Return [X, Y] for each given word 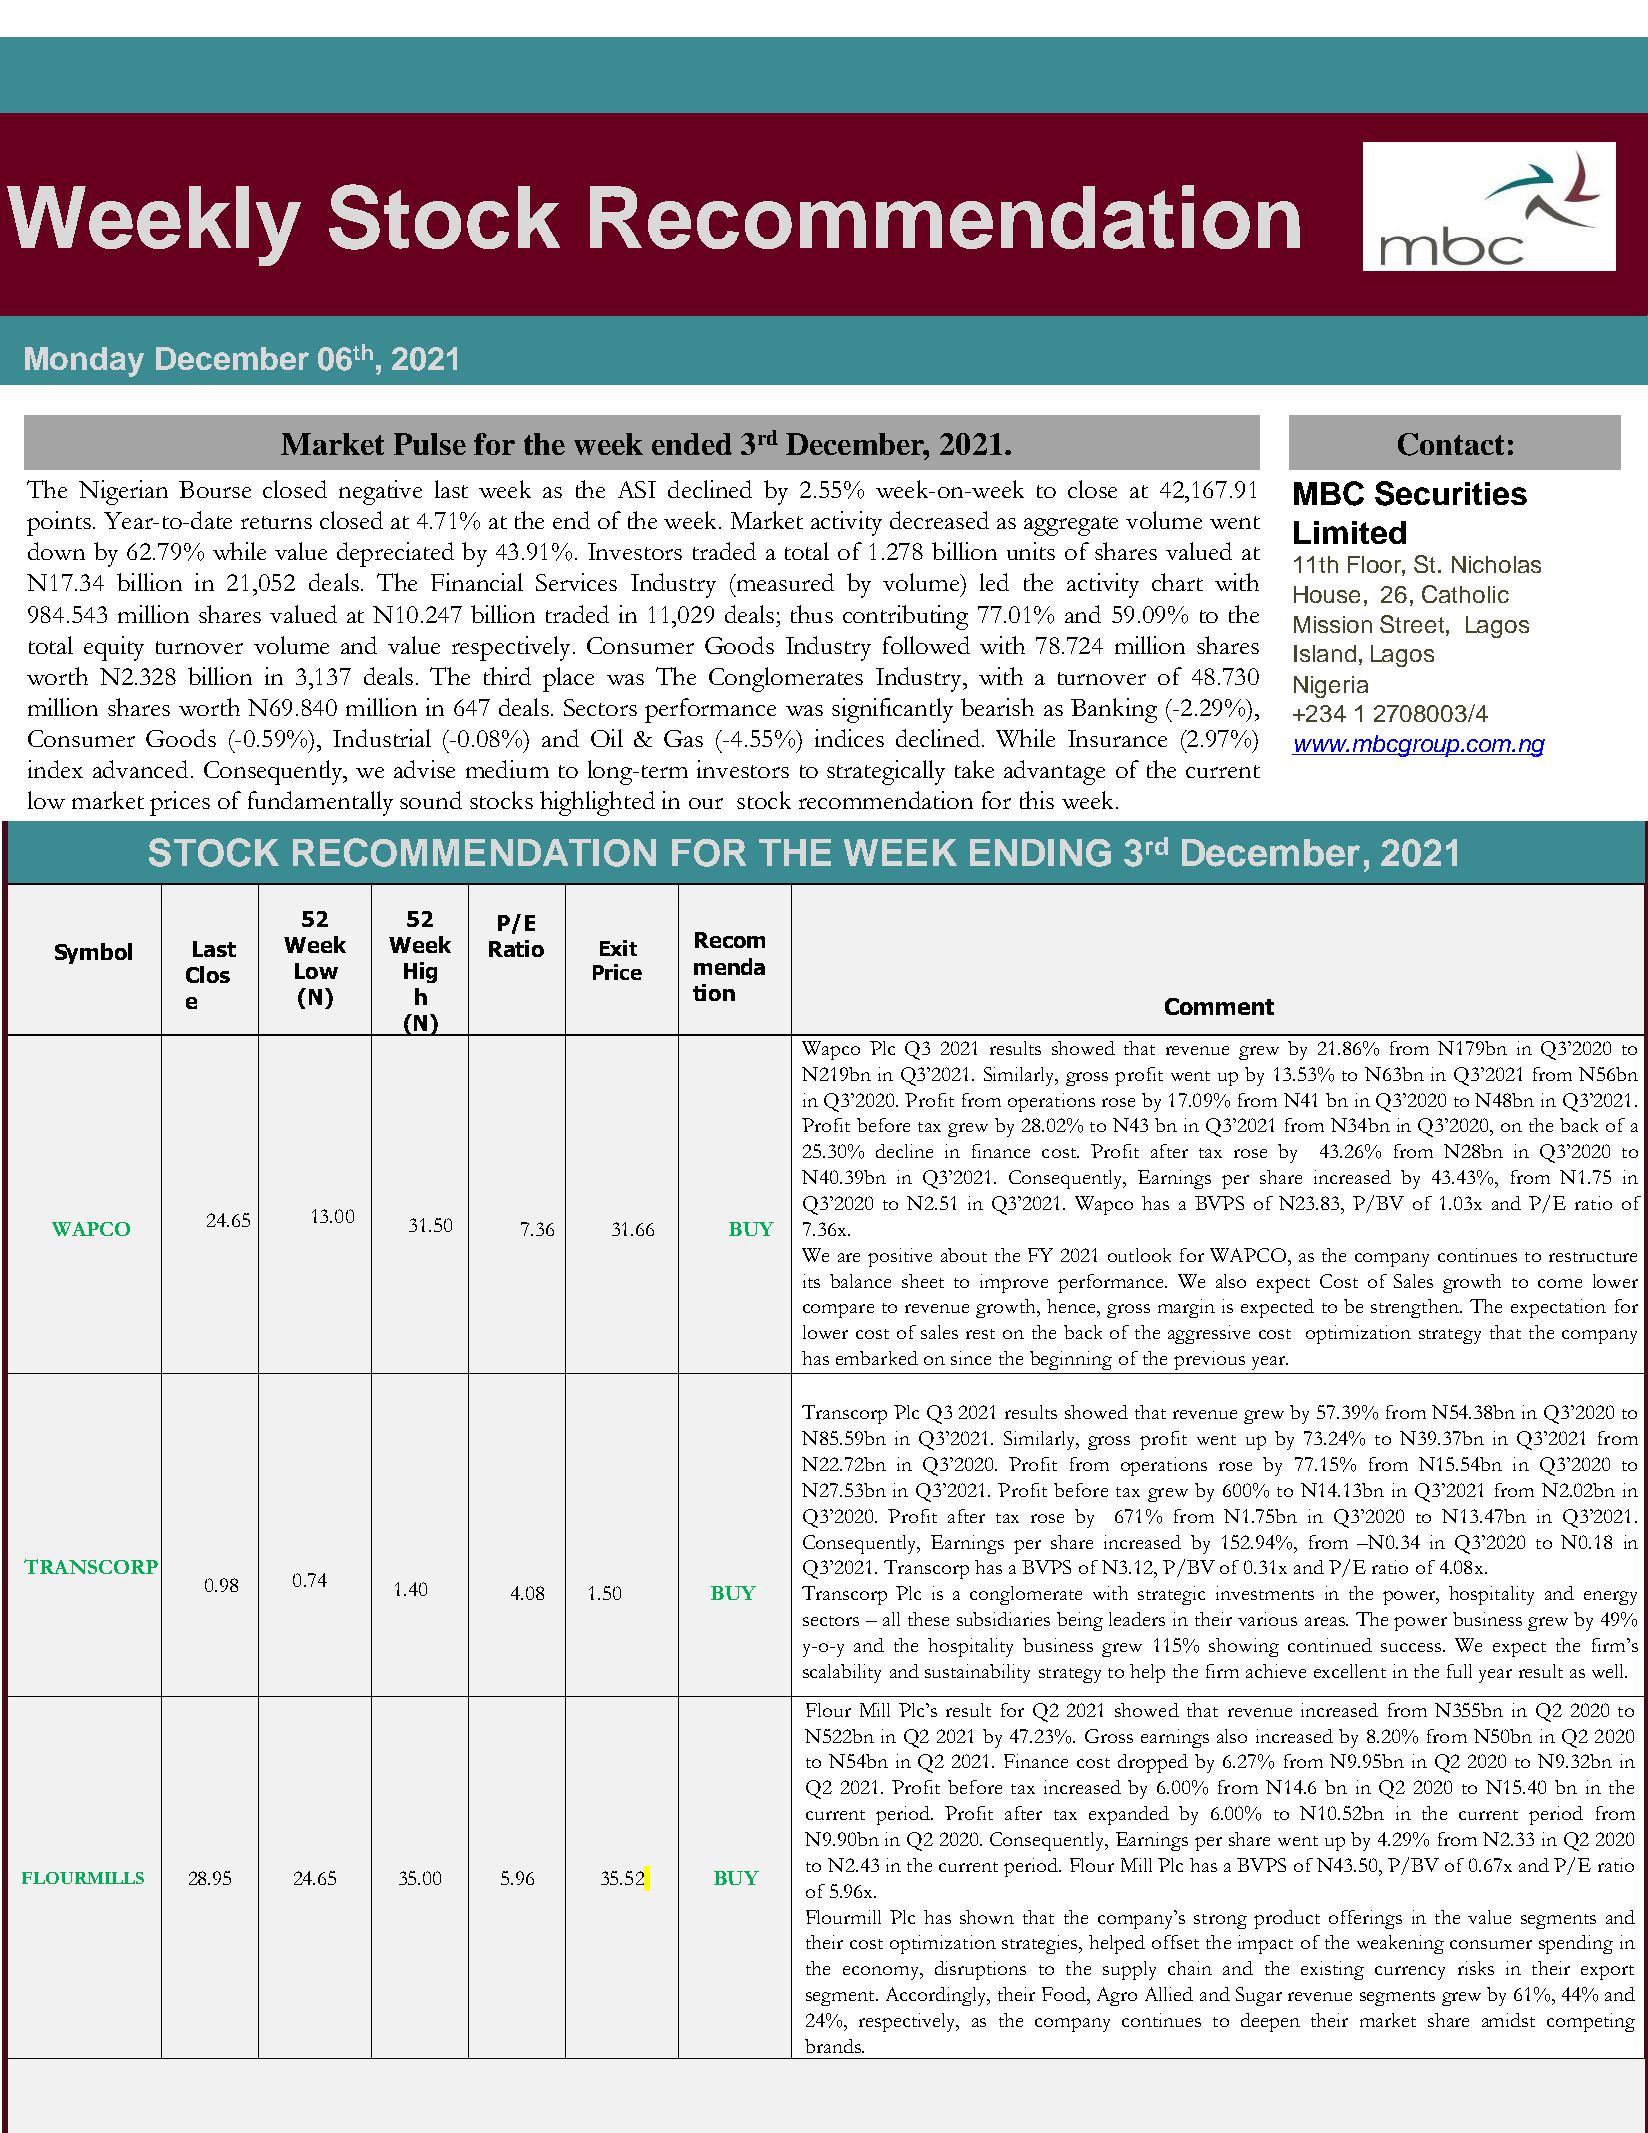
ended [692, 444]
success [1411, 1647]
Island [1325, 653]
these [928, 1619]
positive [900, 1257]
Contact [1451, 444]
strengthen [1416, 1308]
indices [849, 738]
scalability [842, 1673]
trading [258, 1972]
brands [834, 2046]
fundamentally [320, 803]
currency [1410, 1973]
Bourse [215, 489]
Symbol [93, 953]
